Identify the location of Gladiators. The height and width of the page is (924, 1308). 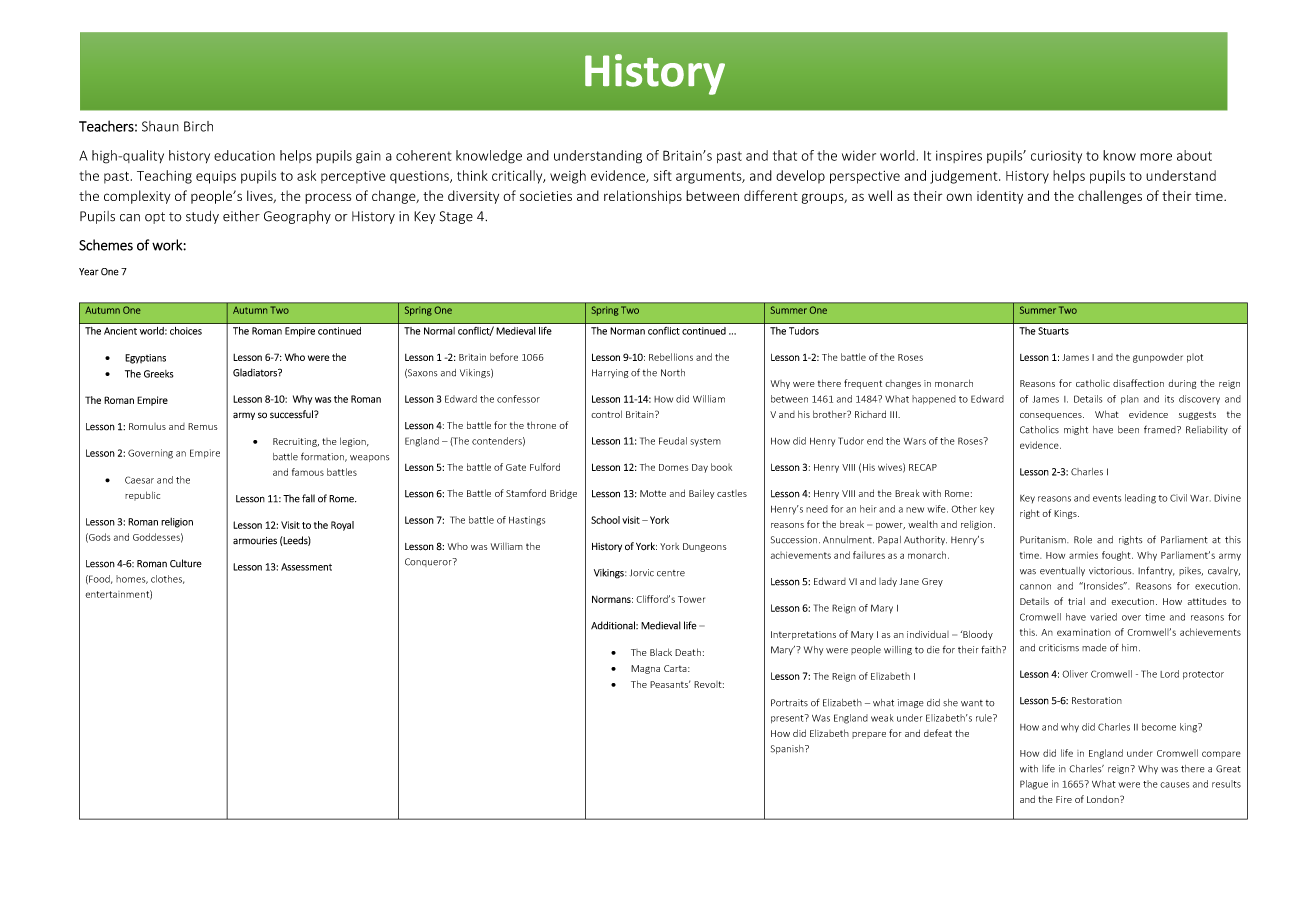
(256, 372).
